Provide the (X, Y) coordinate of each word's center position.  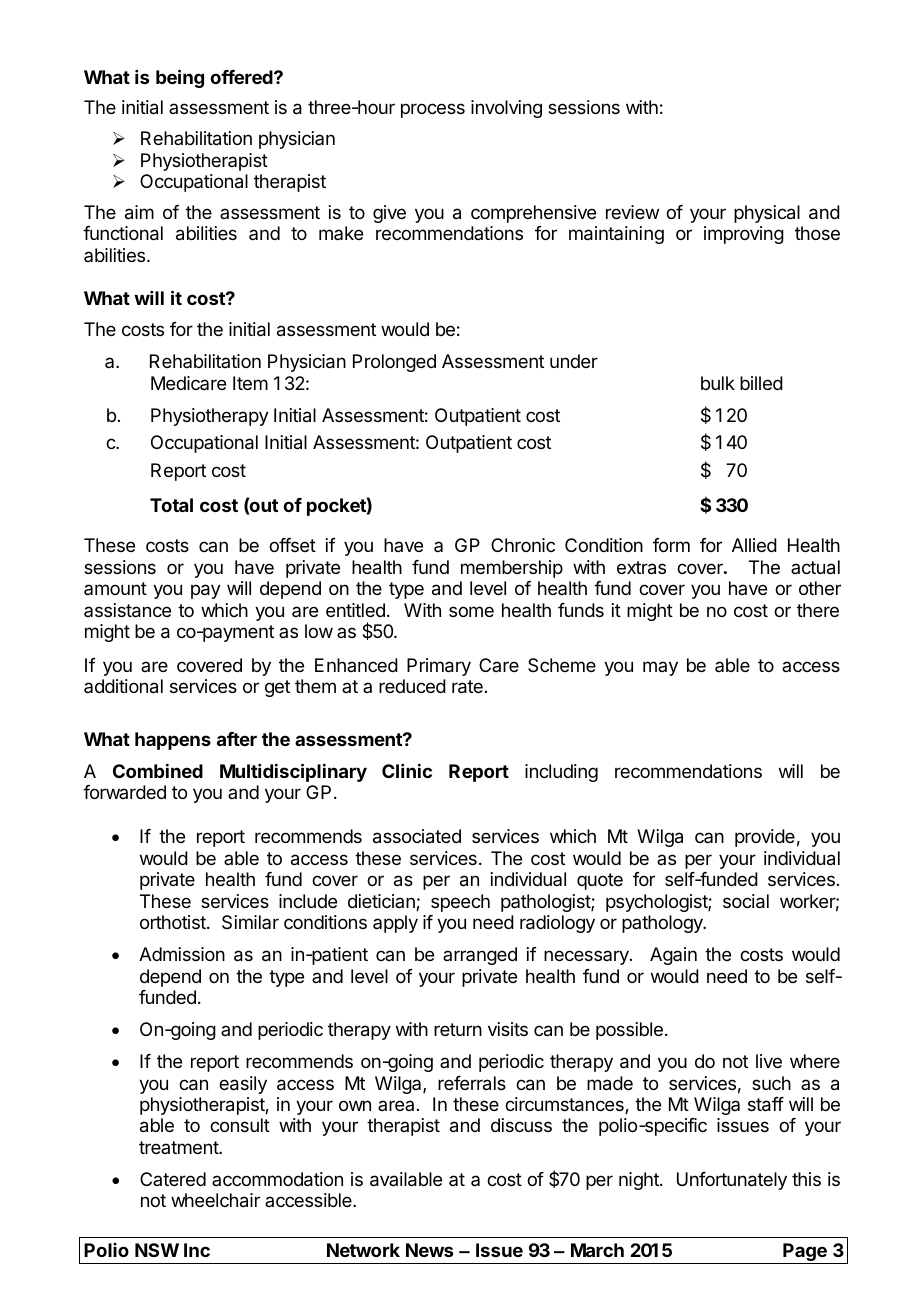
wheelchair (215, 1200)
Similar (250, 922)
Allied (754, 545)
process (433, 110)
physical (767, 214)
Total (171, 505)
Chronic (523, 545)
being (180, 78)
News (429, 1250)
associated (417, 836)
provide (765, 838)
